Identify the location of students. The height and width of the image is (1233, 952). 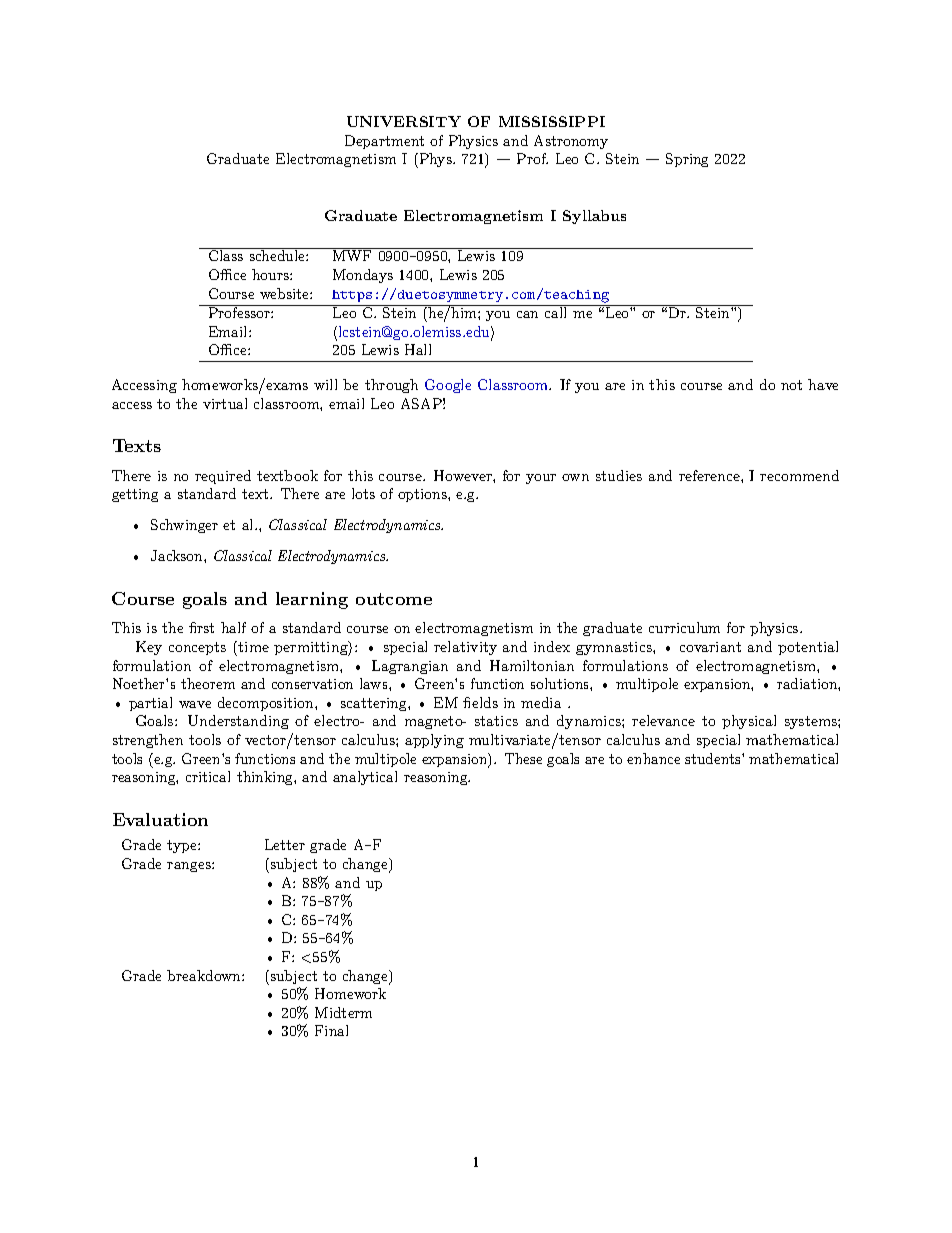
(712, 758).
